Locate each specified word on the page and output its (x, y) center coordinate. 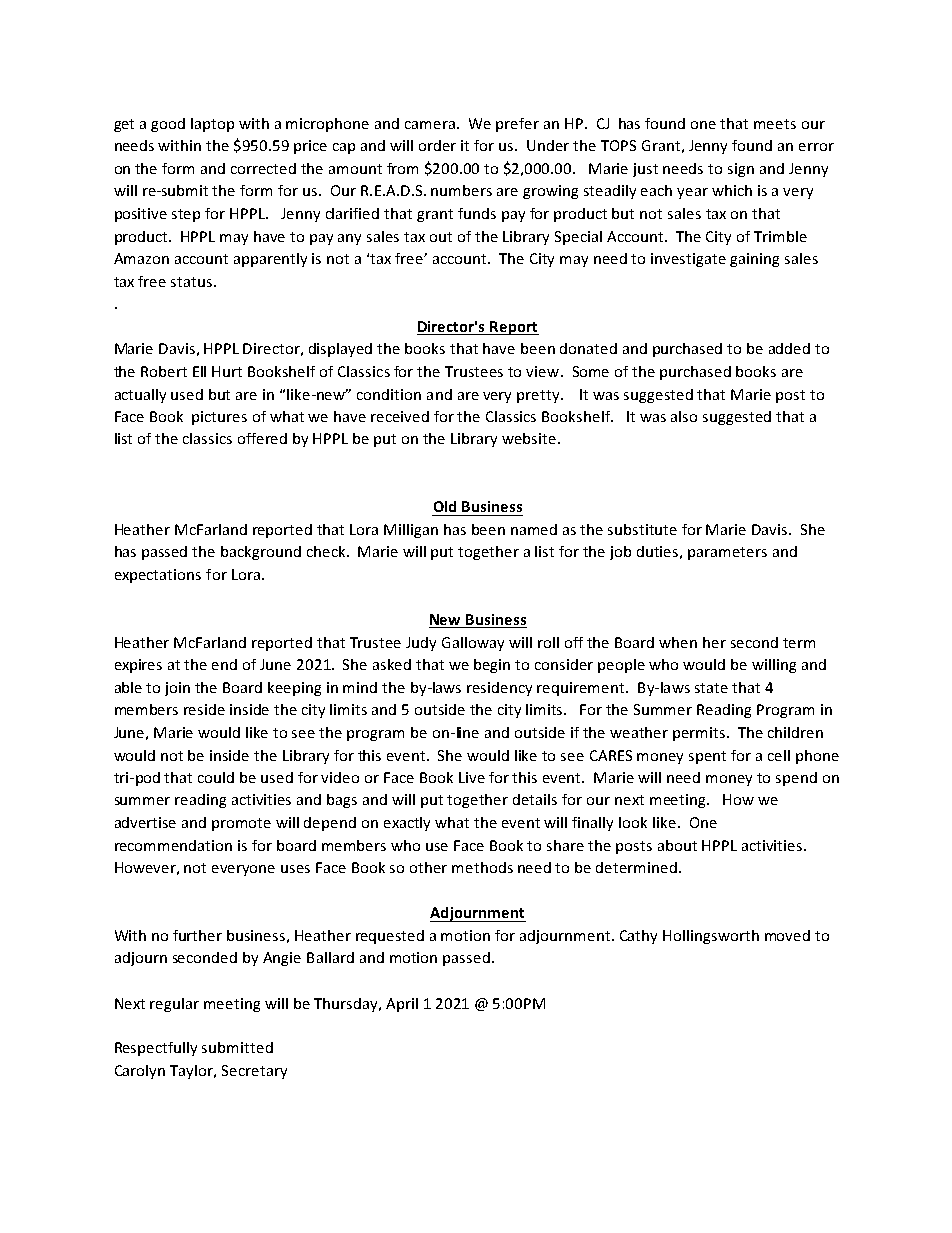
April (402, 1005)
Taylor (193, 1072)
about (677, 845)
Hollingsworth (711, 937)
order (437, 145)
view (544, 371)
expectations (158, 576)
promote (241, 824)
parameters (727, 553)
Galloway (473, 644)
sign (741, 170)
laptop (212, 125)
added (789, 348)
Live (472, 777)
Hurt (227, 371)
